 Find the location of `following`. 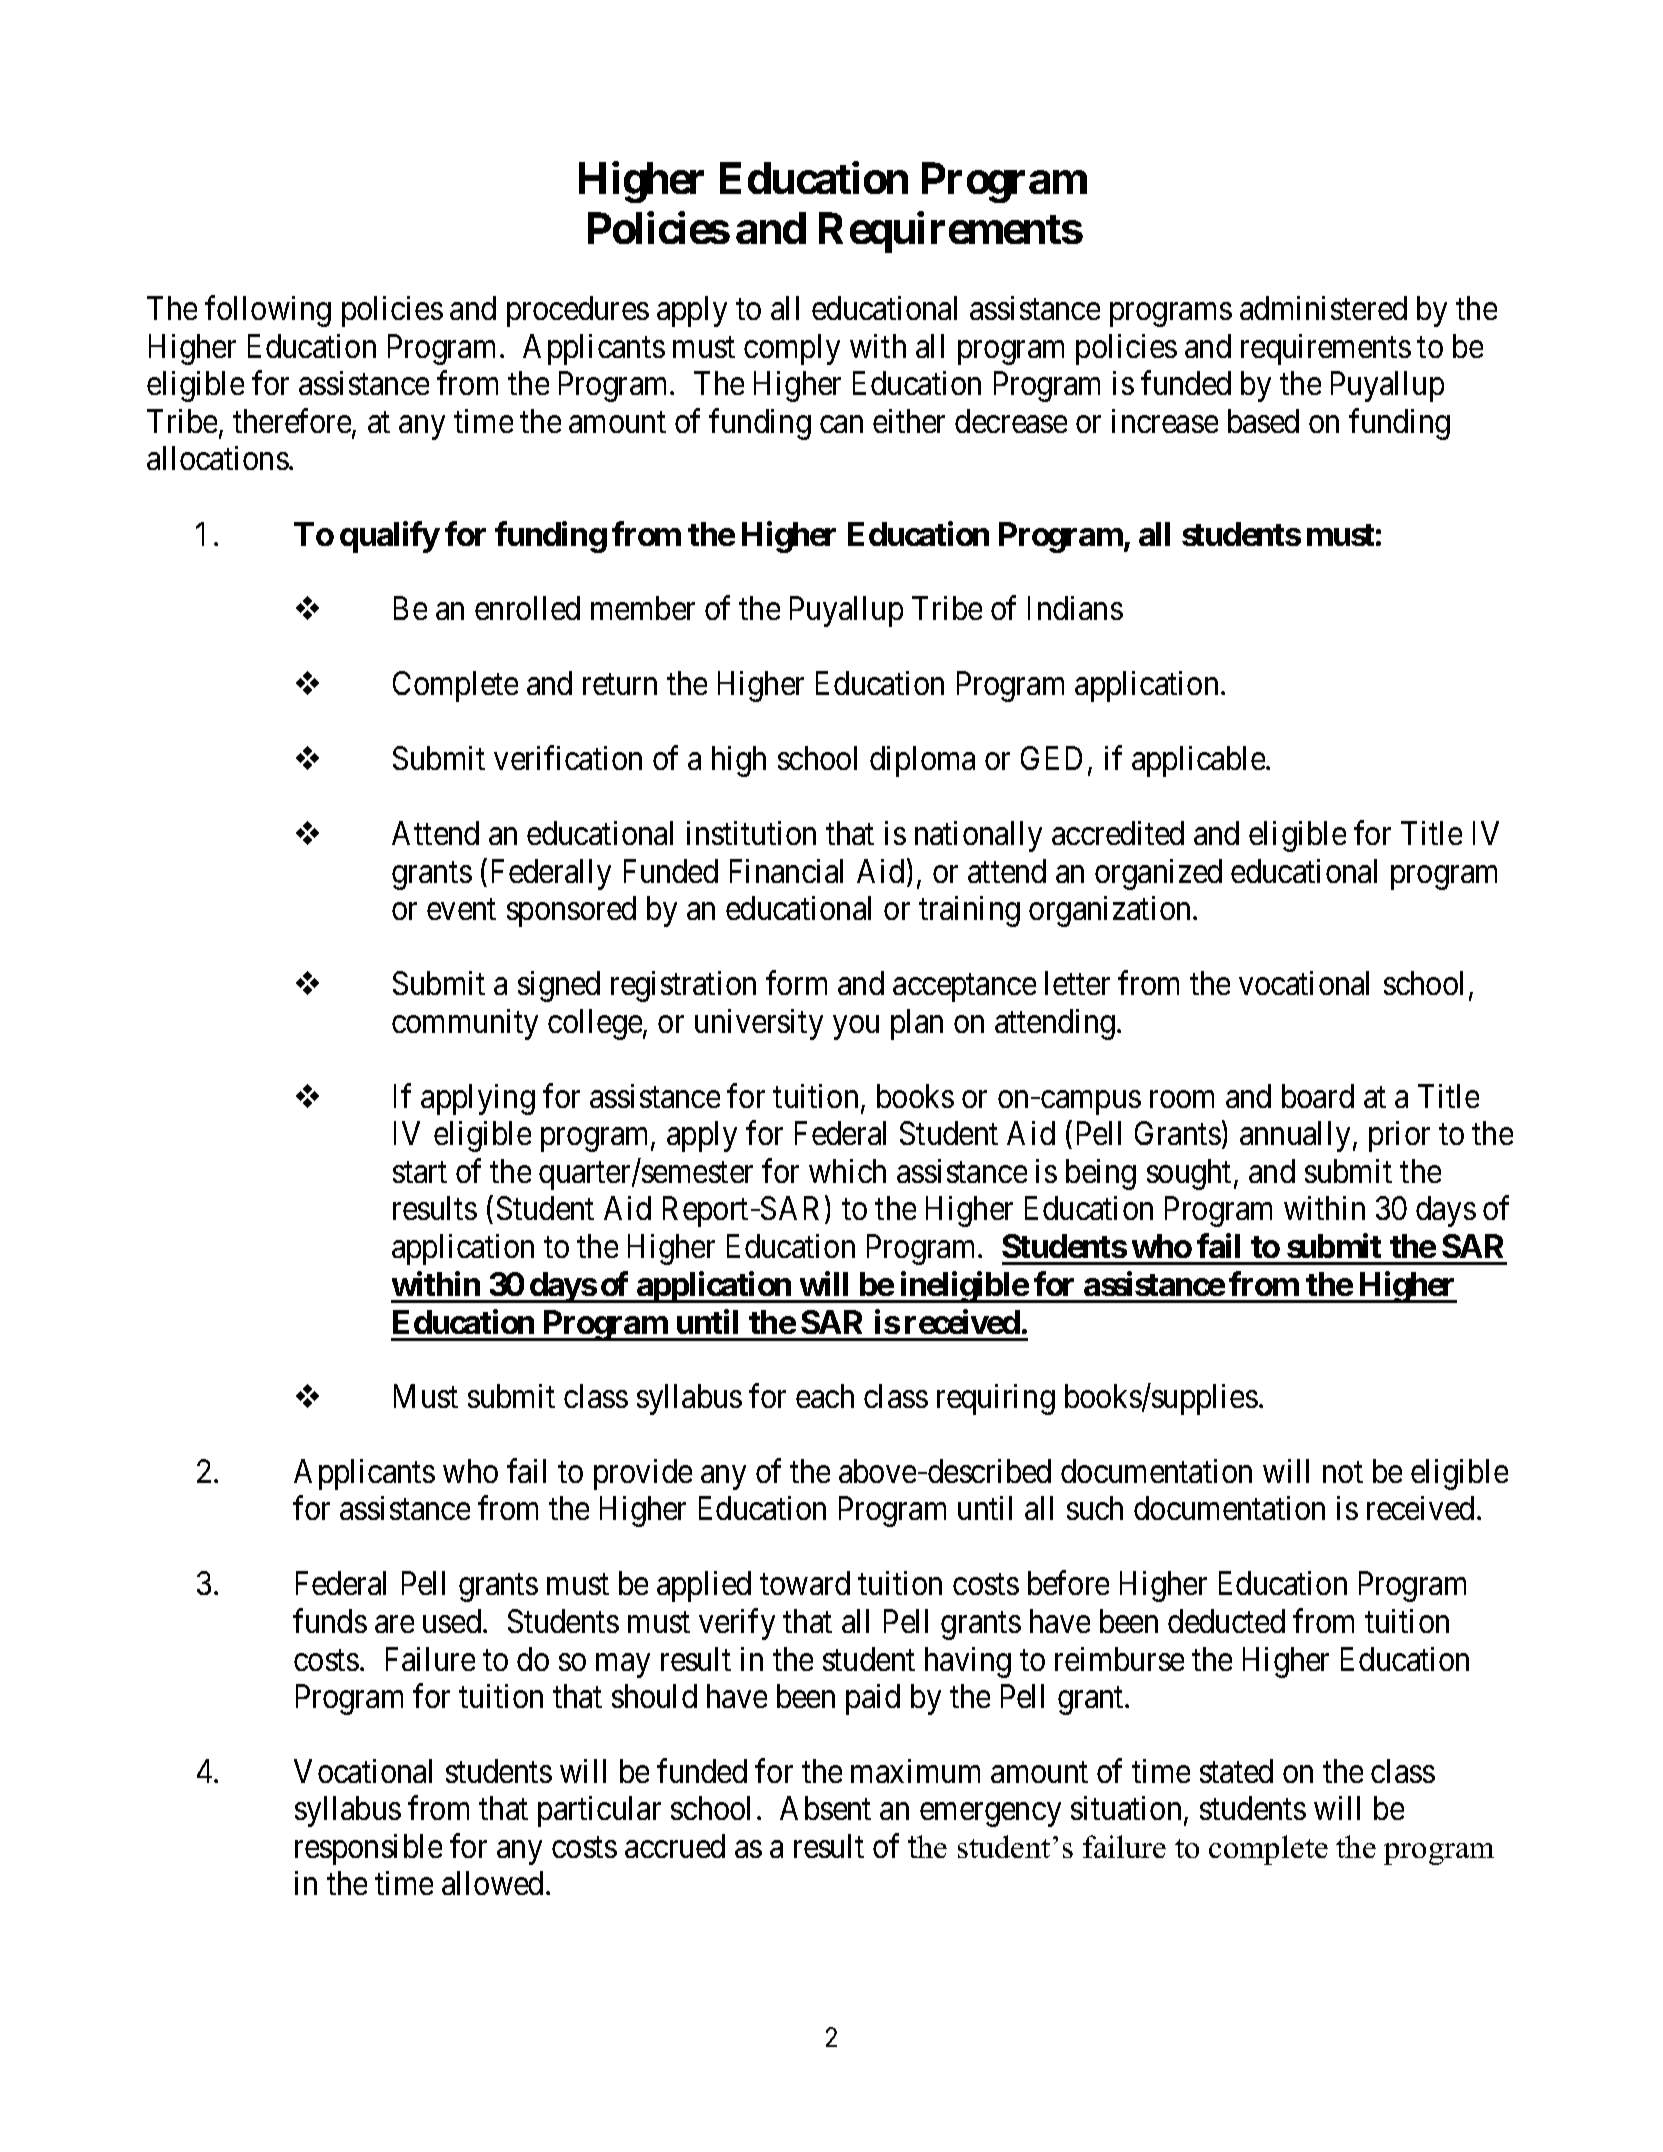

following is located at coordinates (268, 311).
